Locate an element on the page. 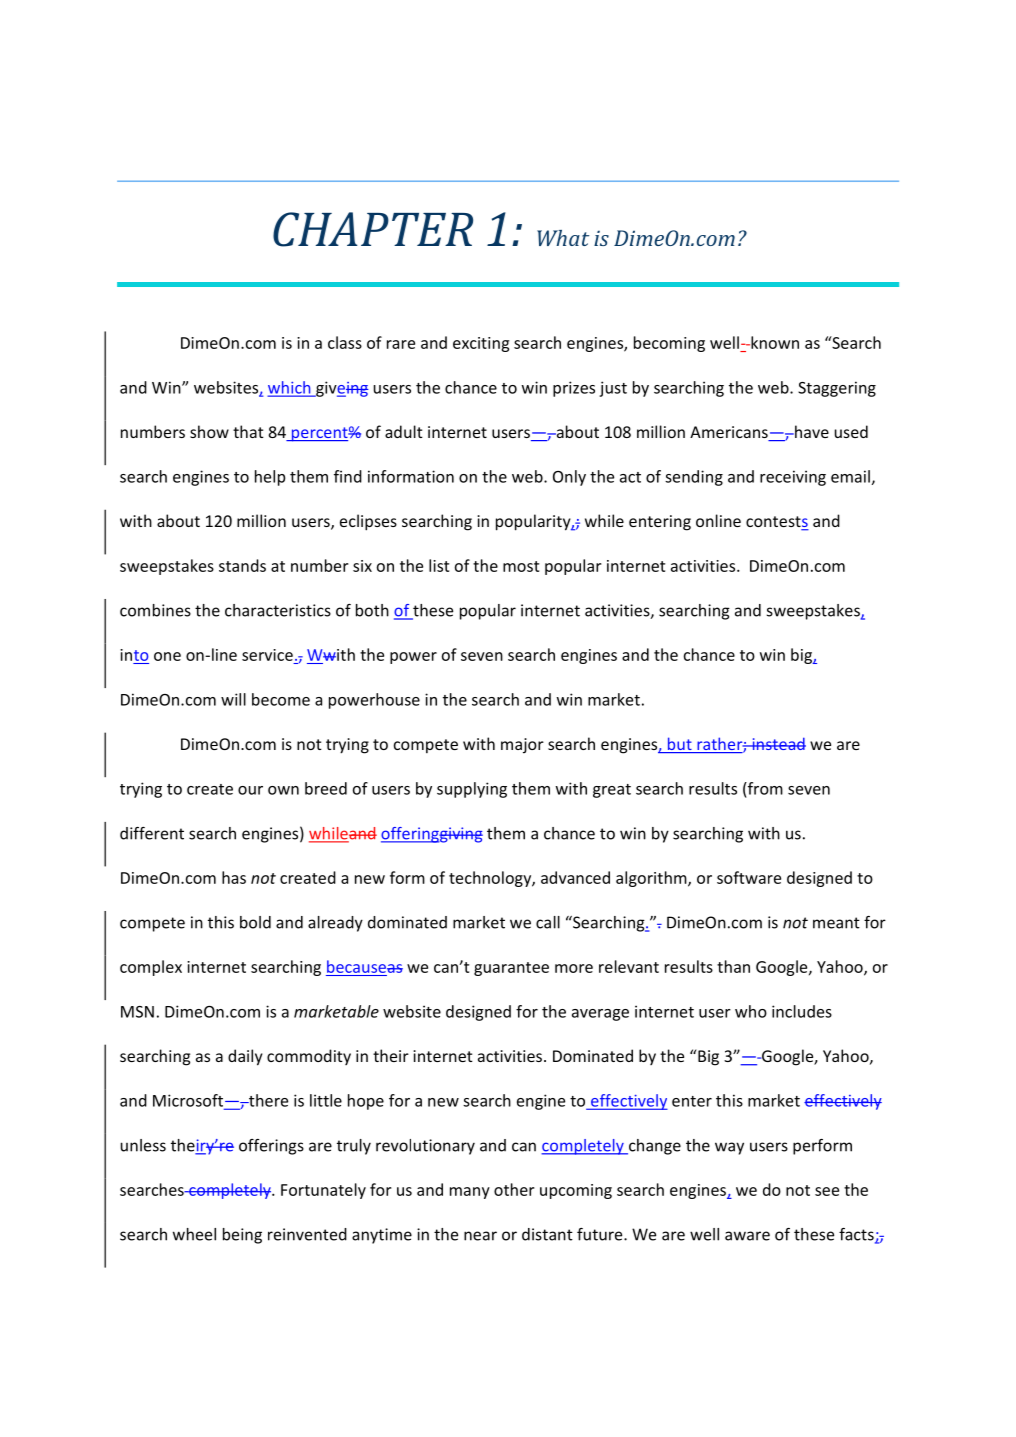 The height and width of the image is (1437, 1016). receiving is located at coordinates (793, 478).
